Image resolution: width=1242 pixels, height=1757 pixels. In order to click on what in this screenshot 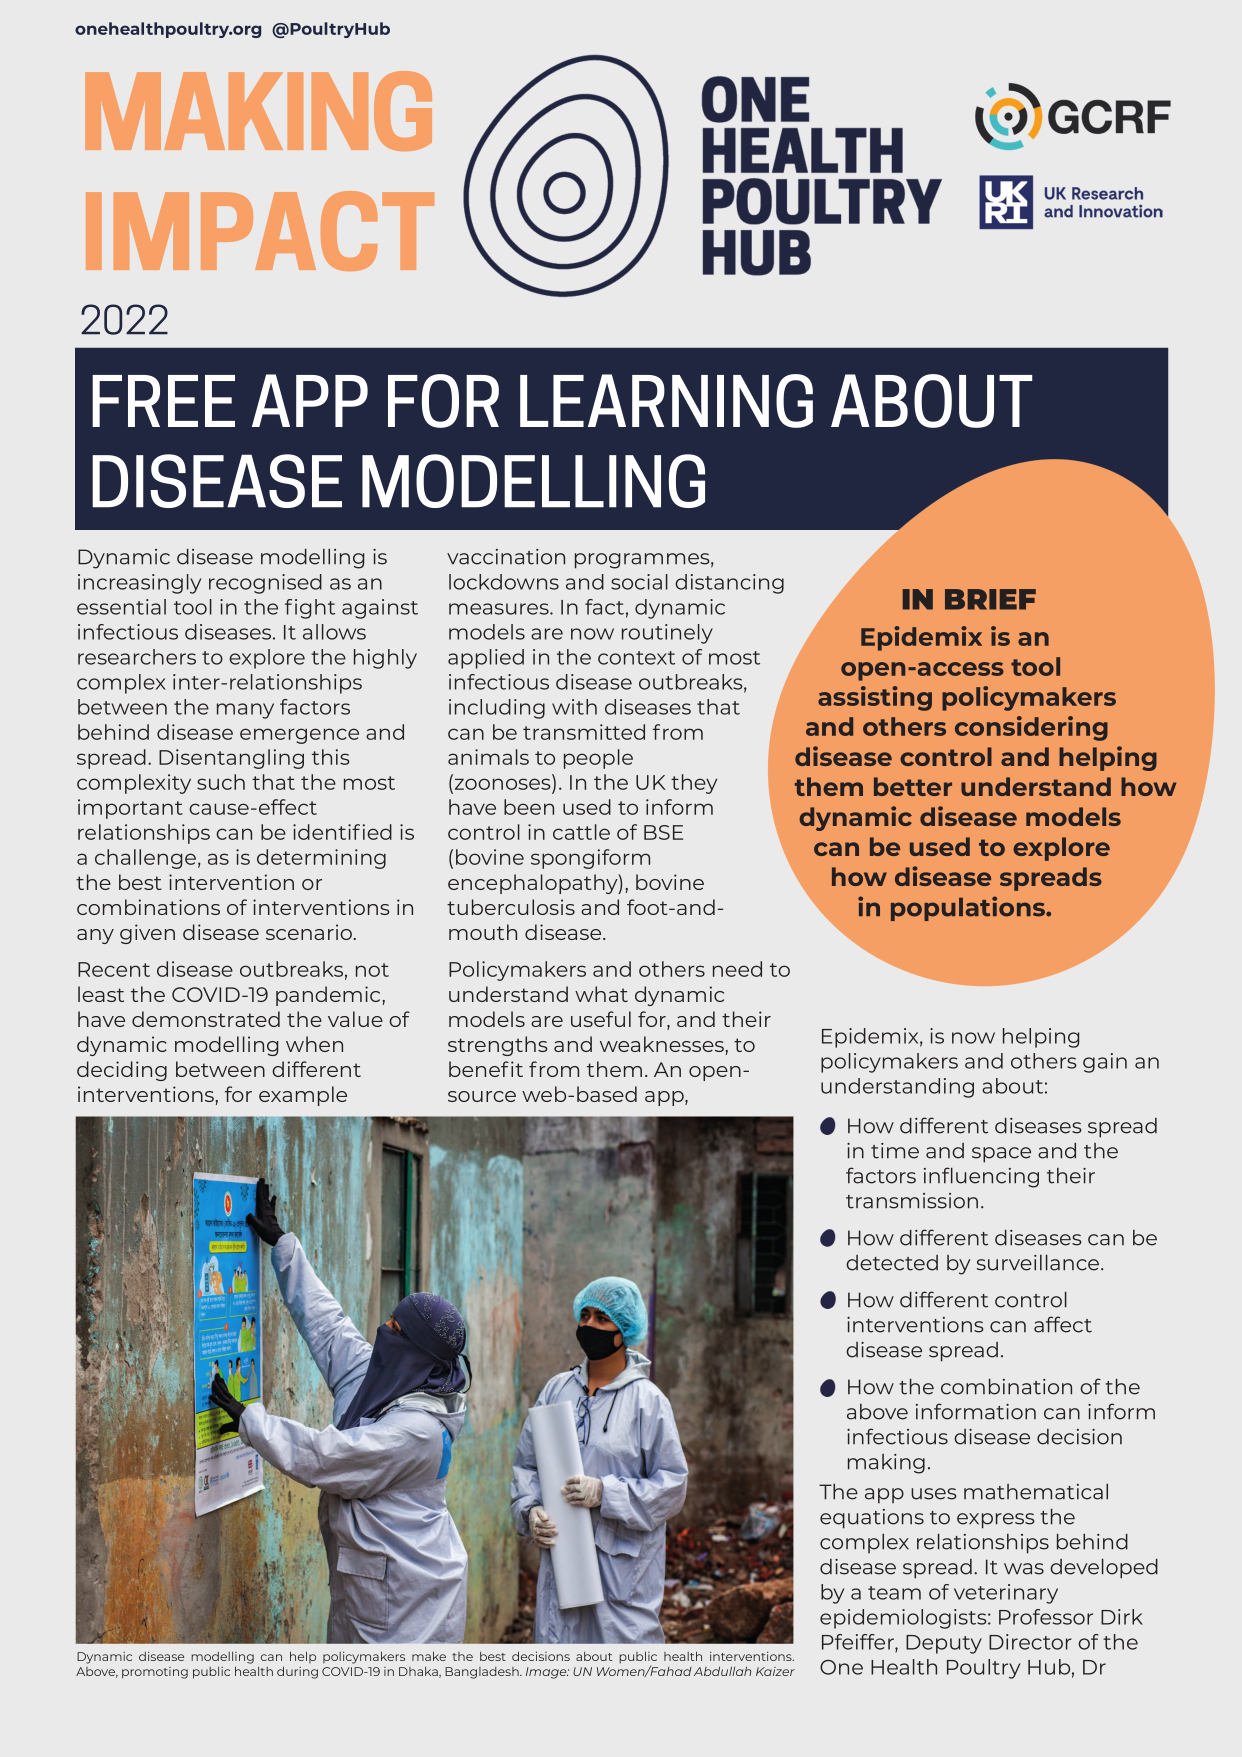, I will do `click(601, 994)`.
